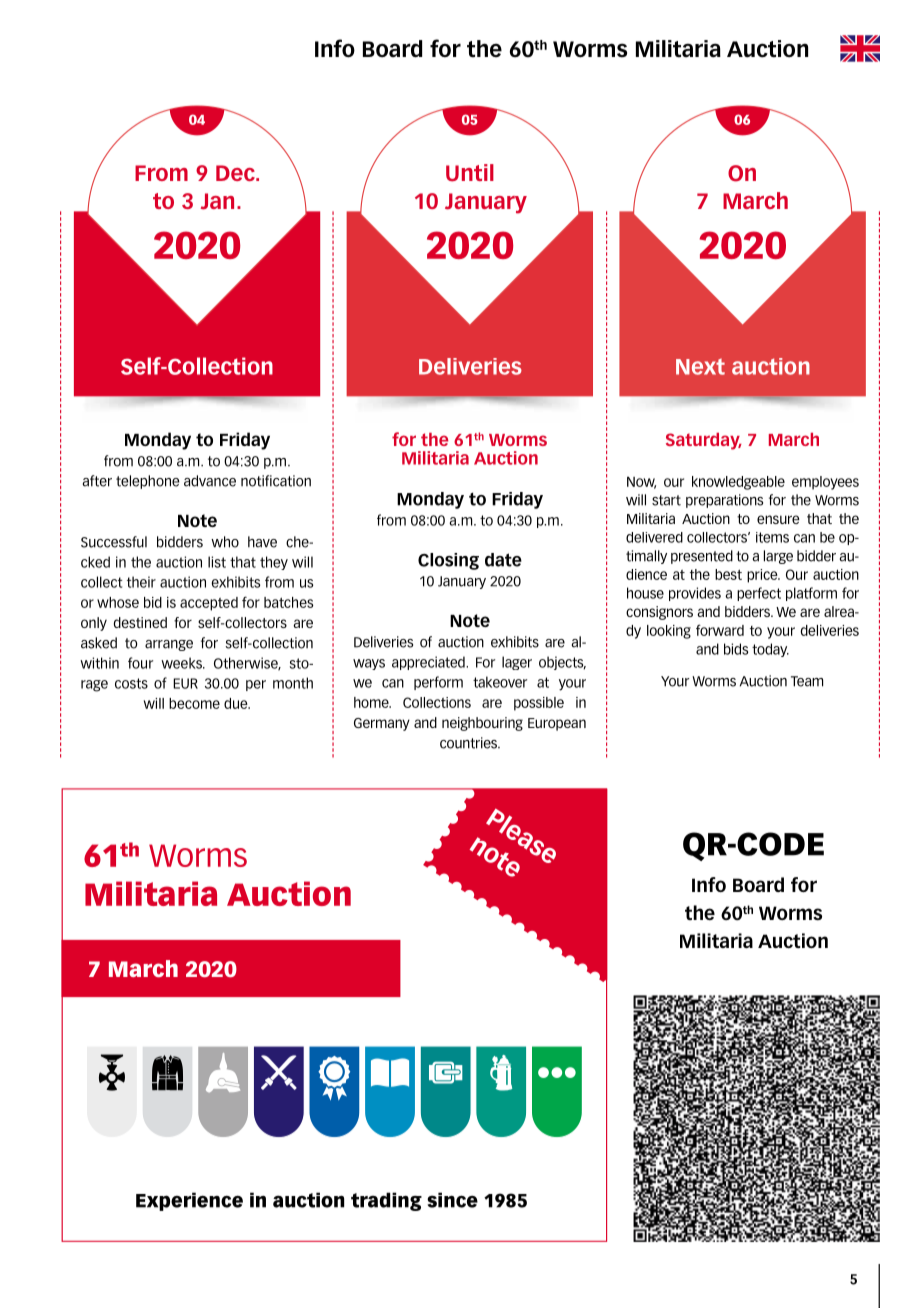  Describe the element at coordinates (194, 703) in the screenshot. I see `become` at that location.
